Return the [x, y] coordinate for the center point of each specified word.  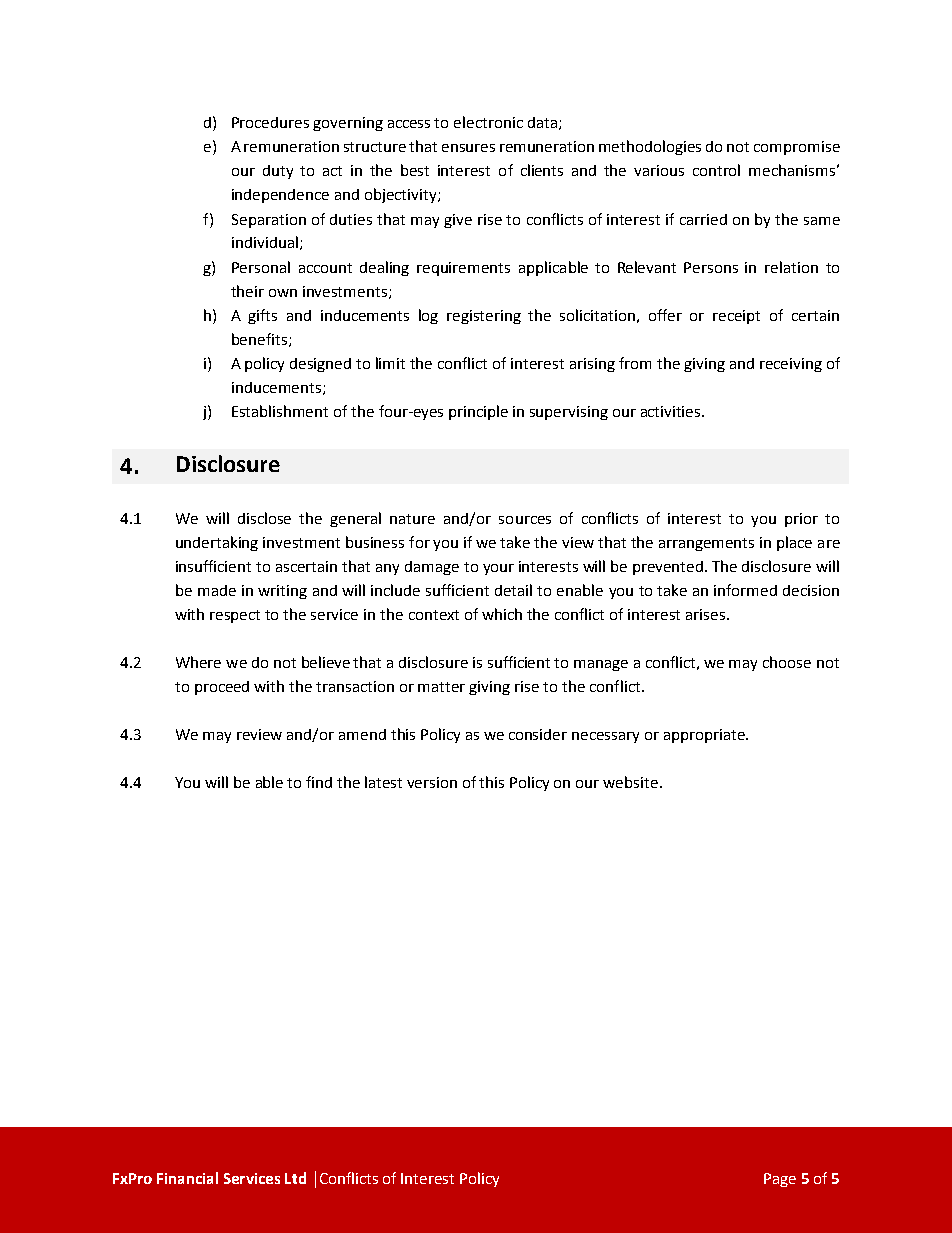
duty [278, 172]
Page [780, 1180]
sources [525, 520]
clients [542, 170]
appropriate [705, 736]
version [432, 782]
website [630, 782]
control [716, 170]
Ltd [295, 1178]
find [319, 782]
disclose [264, 518]
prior [801, 520]
